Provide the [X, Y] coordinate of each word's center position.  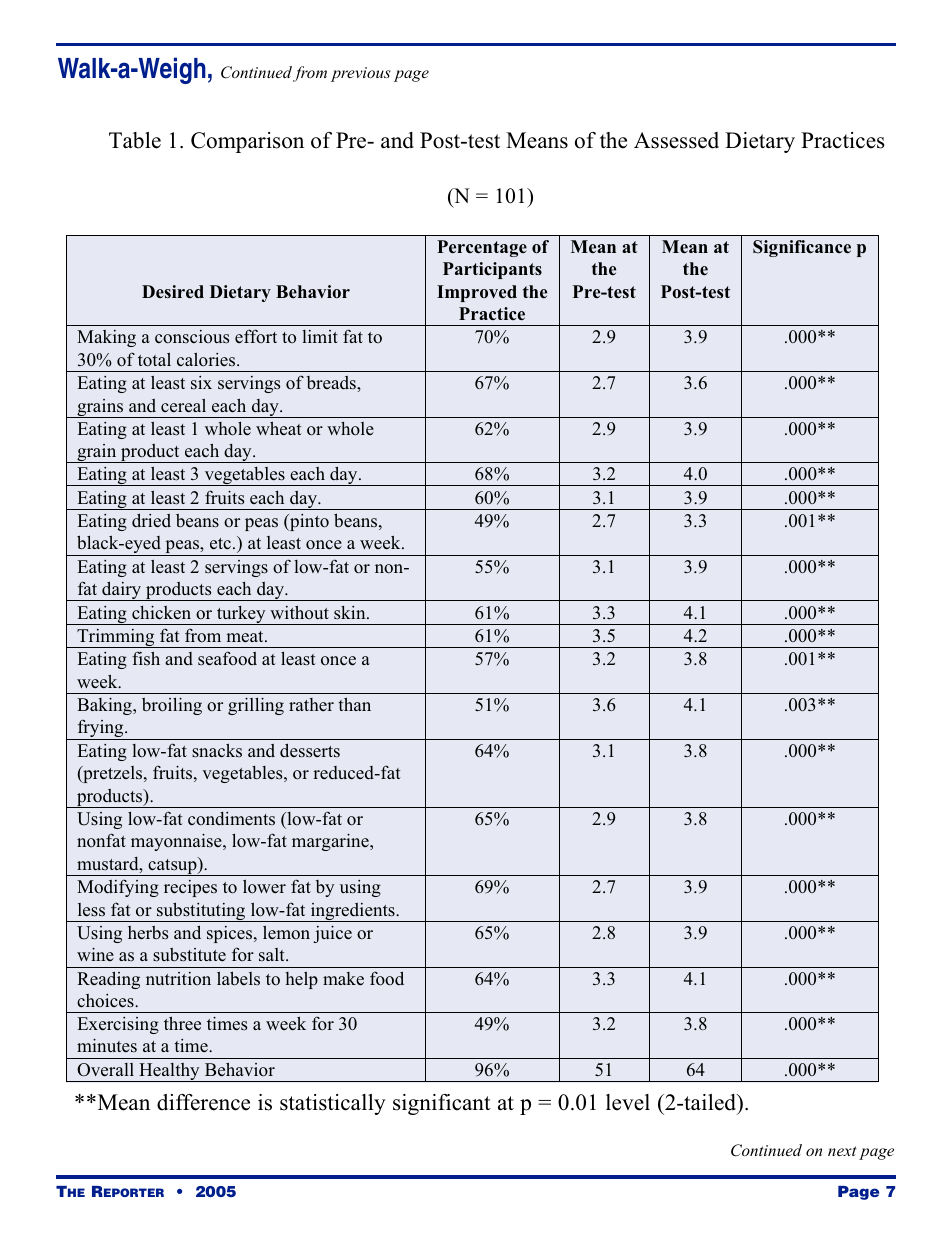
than [354, 704]
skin [351, 613]
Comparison [247, 142]
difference [203, 1102]
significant [442, 1104]
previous [361, 74]
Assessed [676, 140]
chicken [161, 613]
